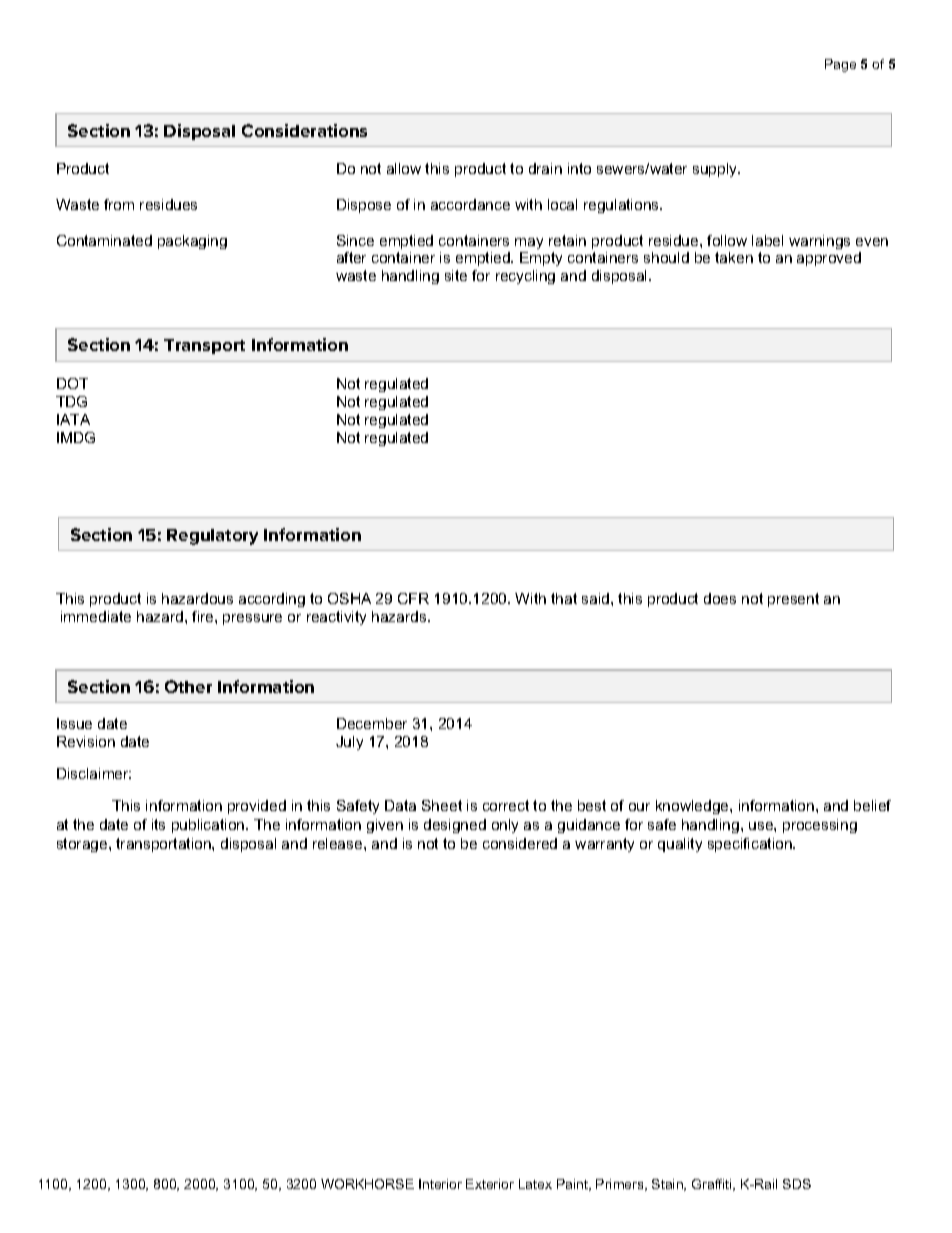 The width and height of the screenshot is (952, 1233). What do you see at coordinates (404, 168) in the screenshot?
I see `allow` at bounding box center [404, 168].
